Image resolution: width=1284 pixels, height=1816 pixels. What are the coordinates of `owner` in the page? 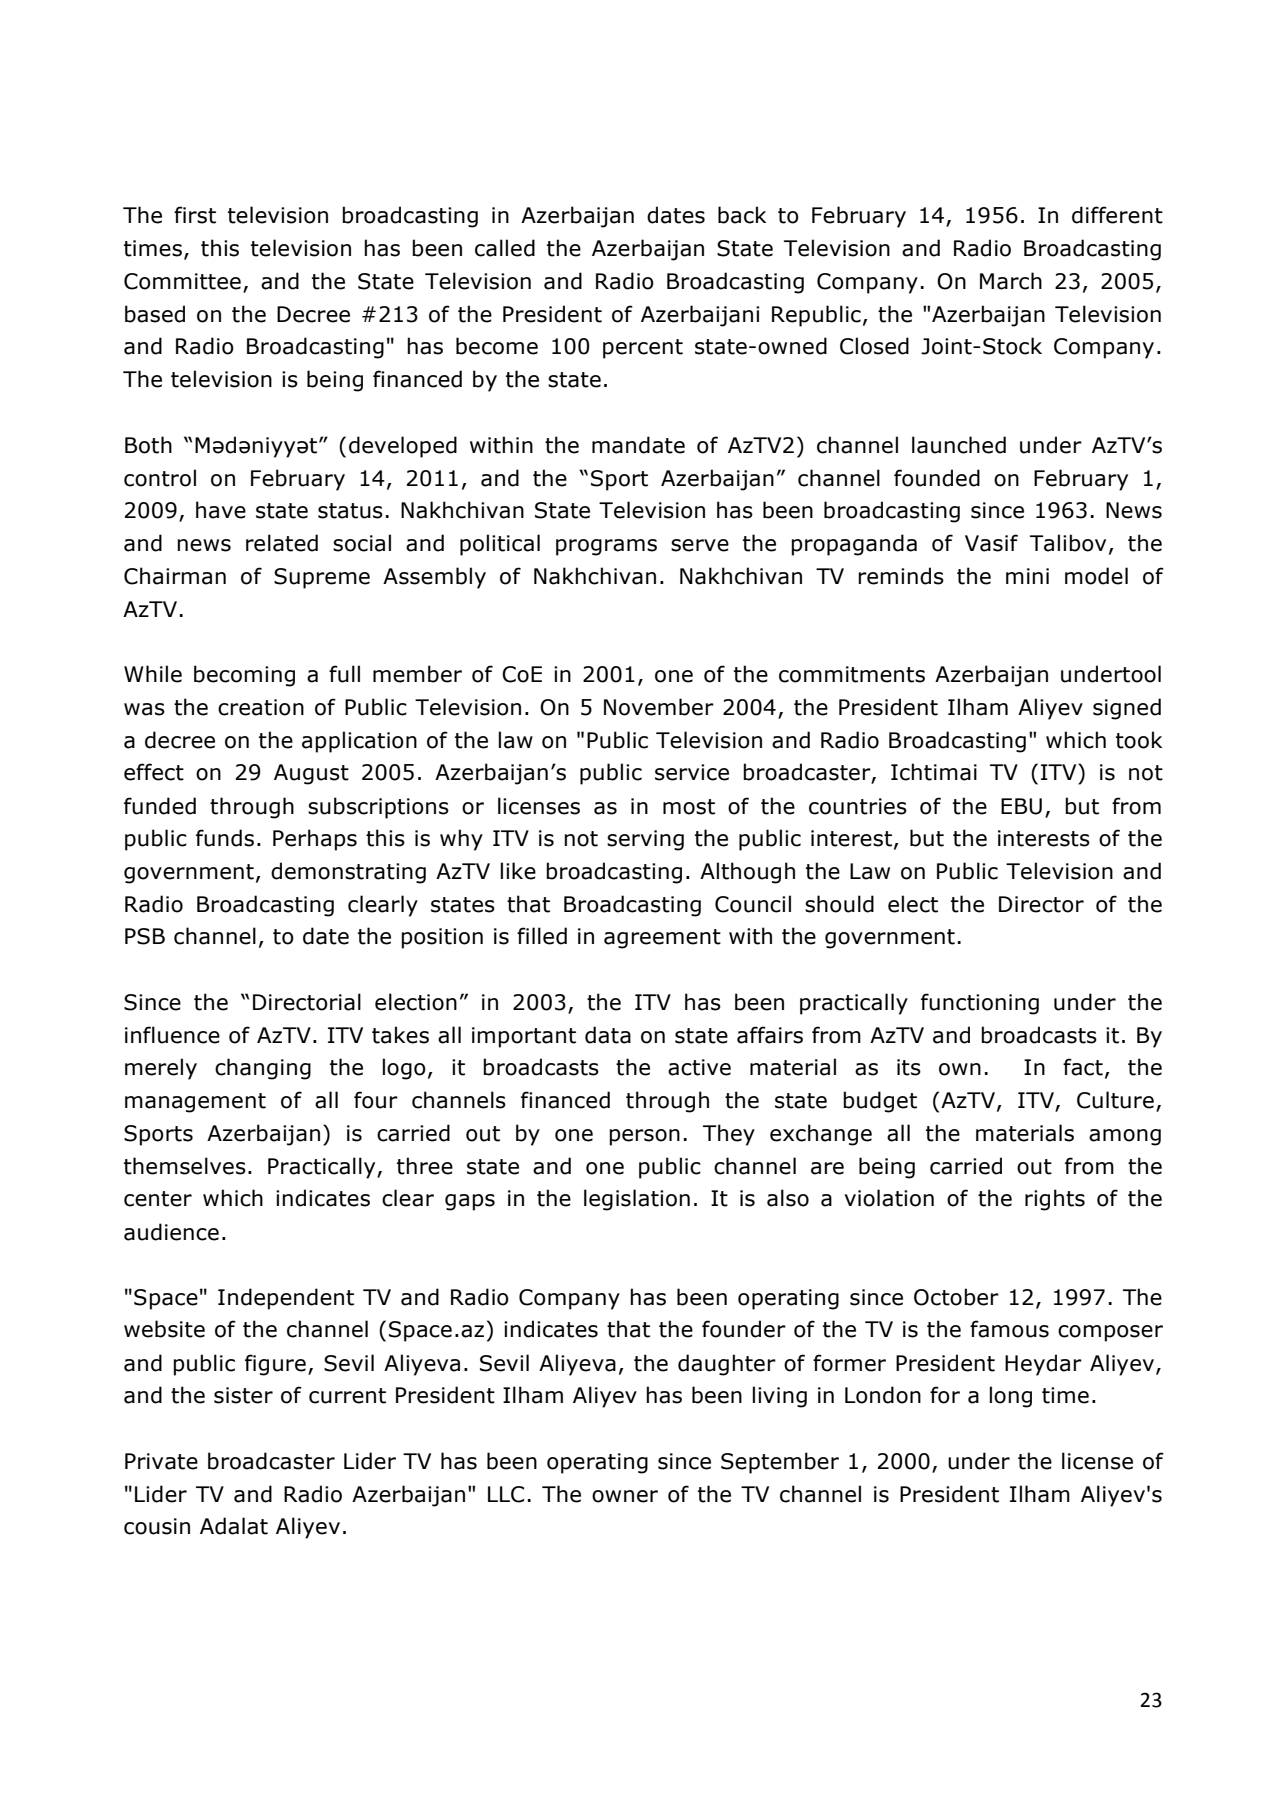 It's located at (625, 1496).
